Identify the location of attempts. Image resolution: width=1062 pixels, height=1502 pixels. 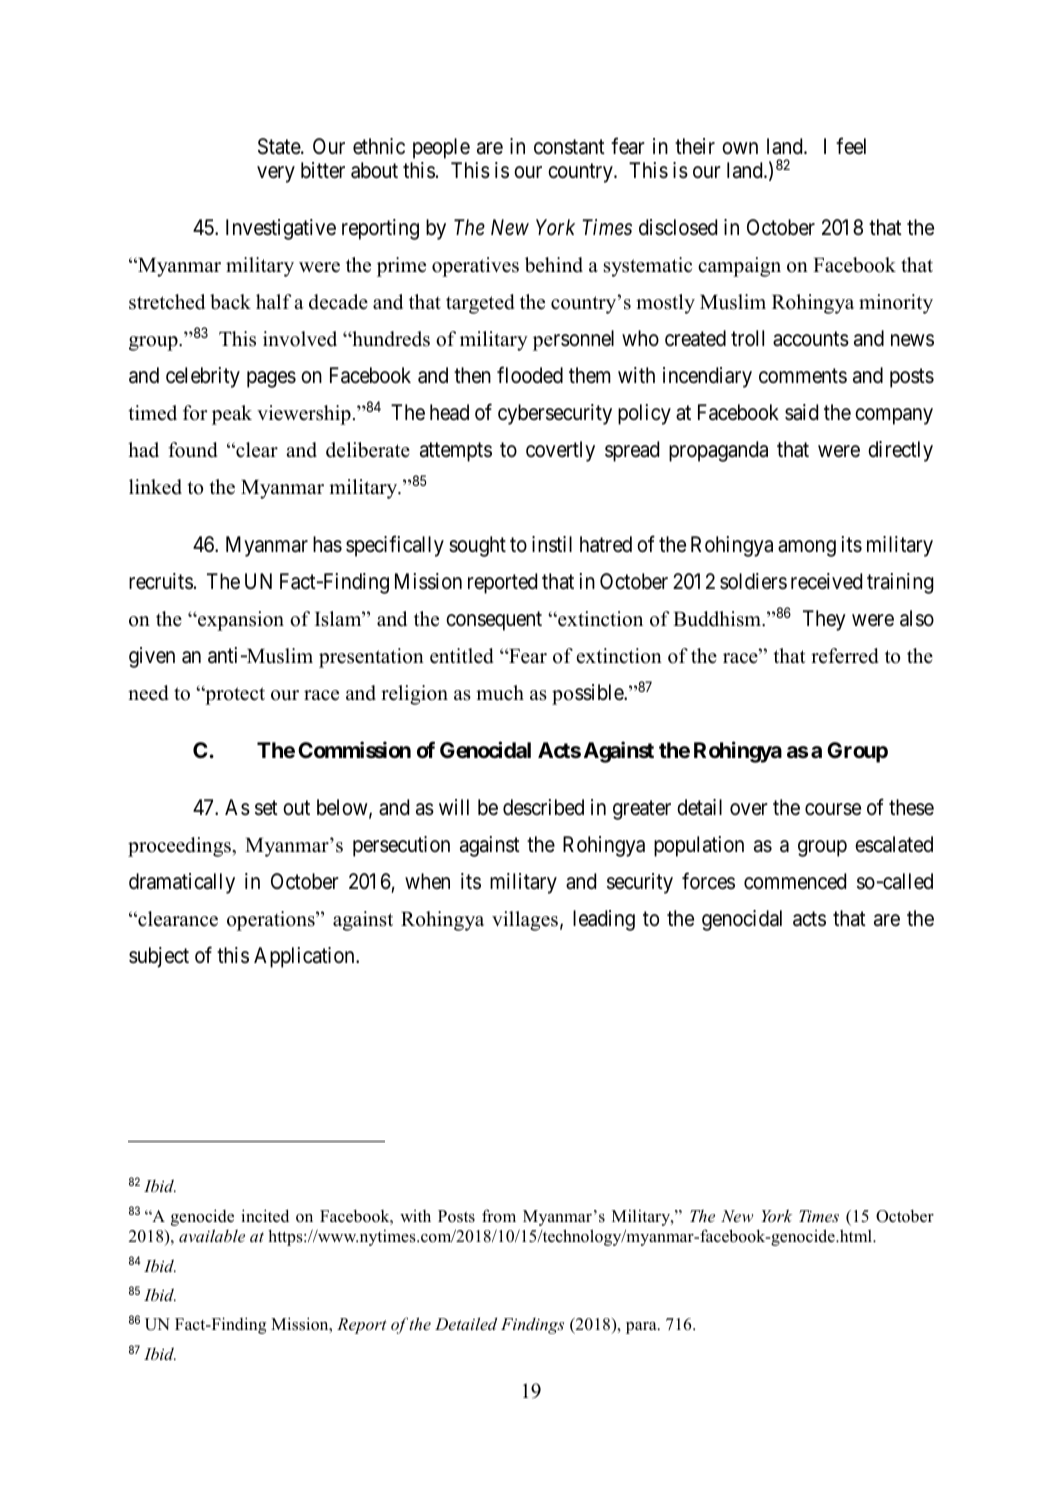
(456, 452).
